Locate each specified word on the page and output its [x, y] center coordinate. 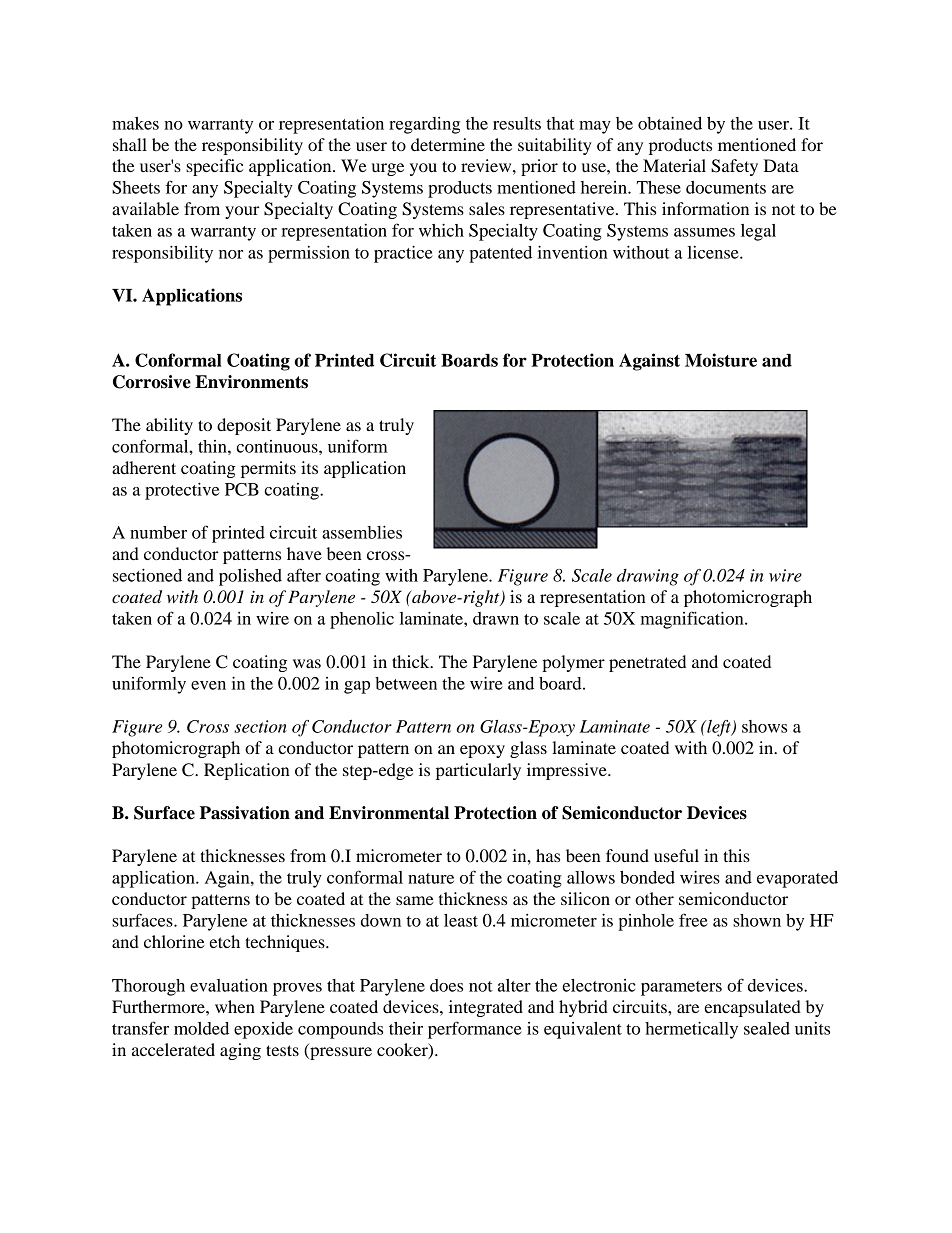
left [719, 728]
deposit [244, 426]
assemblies [362, 532]
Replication [247, 771]
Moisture [721, 360]
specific [214, 167]
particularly [478, 771]
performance [475, 1030]
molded [201, 1028]
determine [448, 144]
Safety [734, 167]
